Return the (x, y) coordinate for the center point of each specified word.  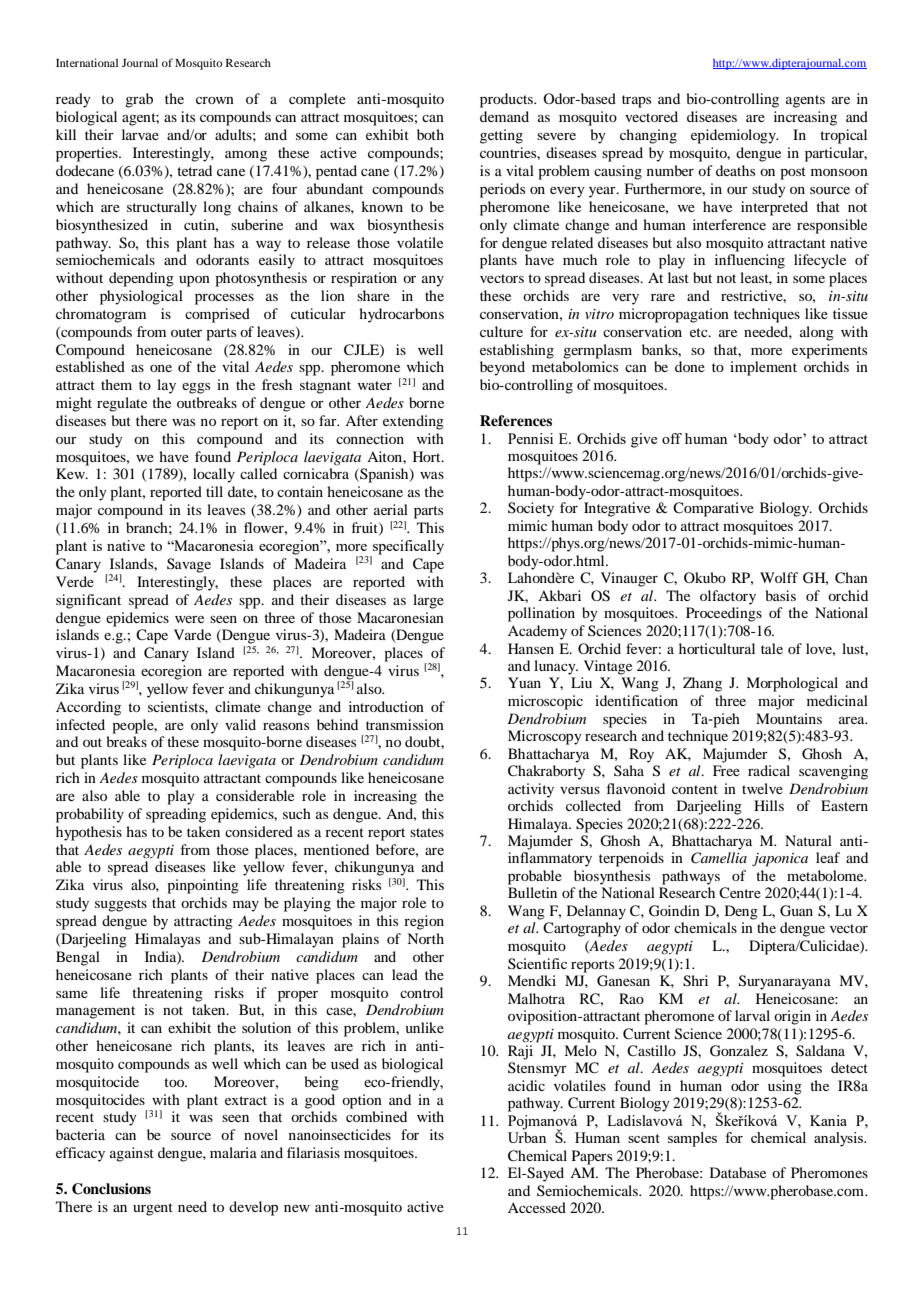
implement (763, 368)
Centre (740, 893)
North (425, 938)
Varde (192, 634)
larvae (140, 134)
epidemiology (734, 136)
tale (772, 648)
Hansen (531, 648)
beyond (502, 368)
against (132, 1154)
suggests (121, 905)
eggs (196, 388)
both (430, 134)
